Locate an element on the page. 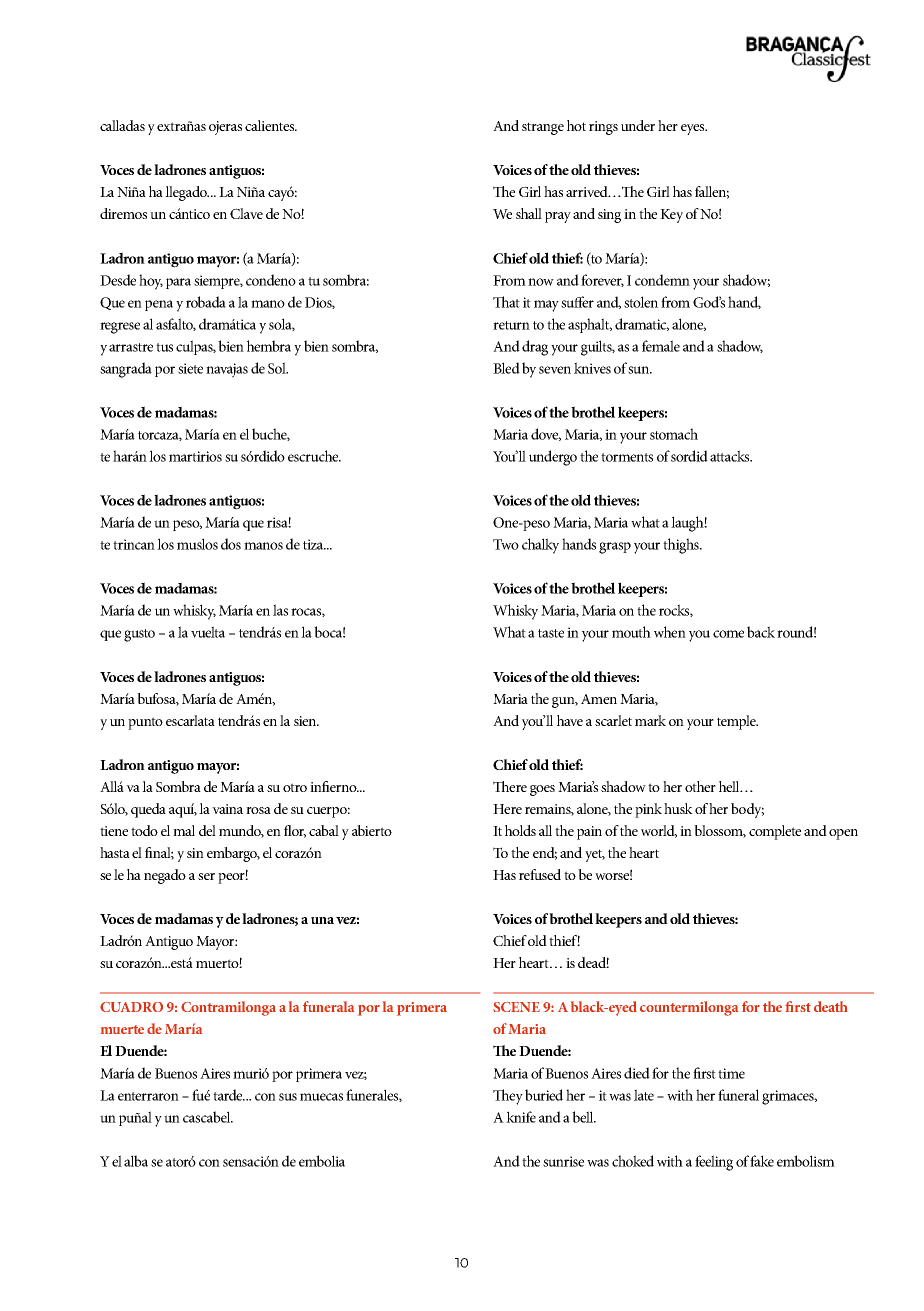  eyes is located at coordinates (694, 129).
